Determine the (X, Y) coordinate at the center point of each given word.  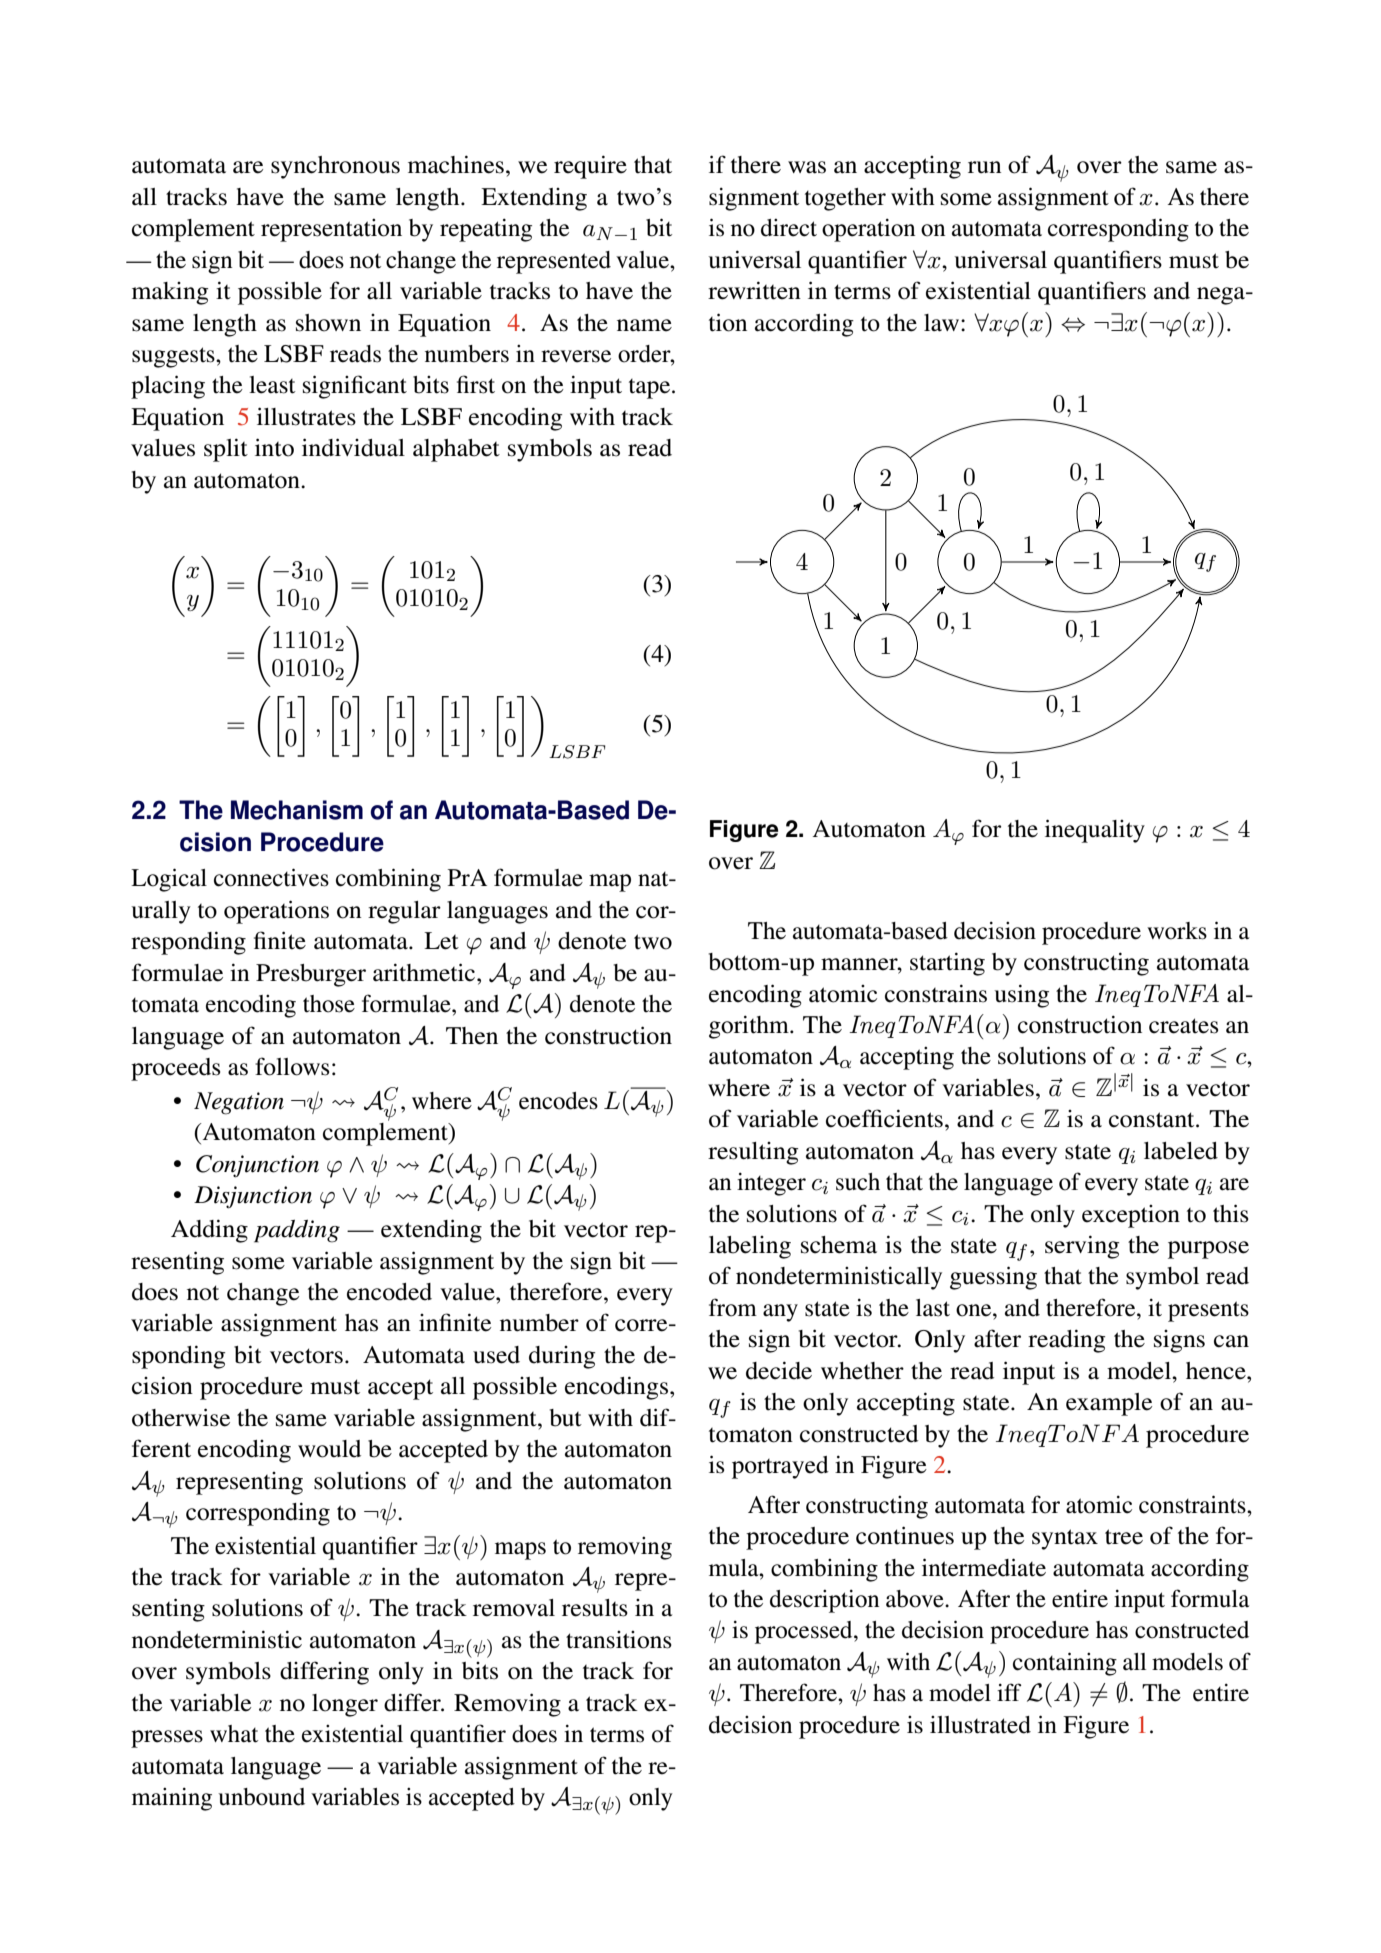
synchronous (335, 167)
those (329, 1004)
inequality (1095, 831)
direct (789, 228)
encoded (389, 1292)
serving (1082, 1247)
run (984, 167)
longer (345, 1705)
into (274, 447)
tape (651, 389)
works (1177, 931)
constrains (936, 993)
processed (805, 1632)
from (733, 1307)
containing (1065, 1664)
